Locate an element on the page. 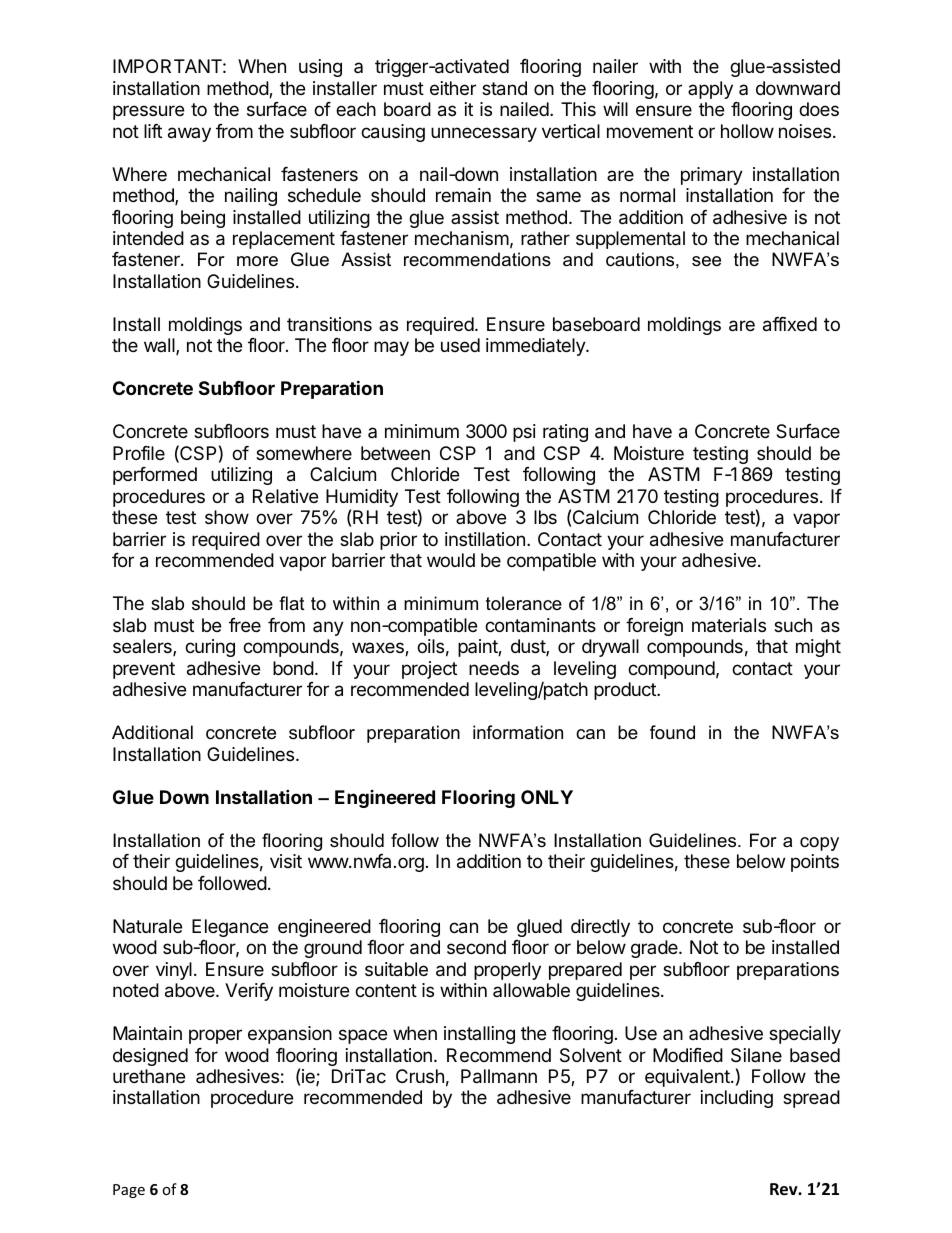 The height and width of the document is (1233, 952). away is located at coordinates (189, 134).
